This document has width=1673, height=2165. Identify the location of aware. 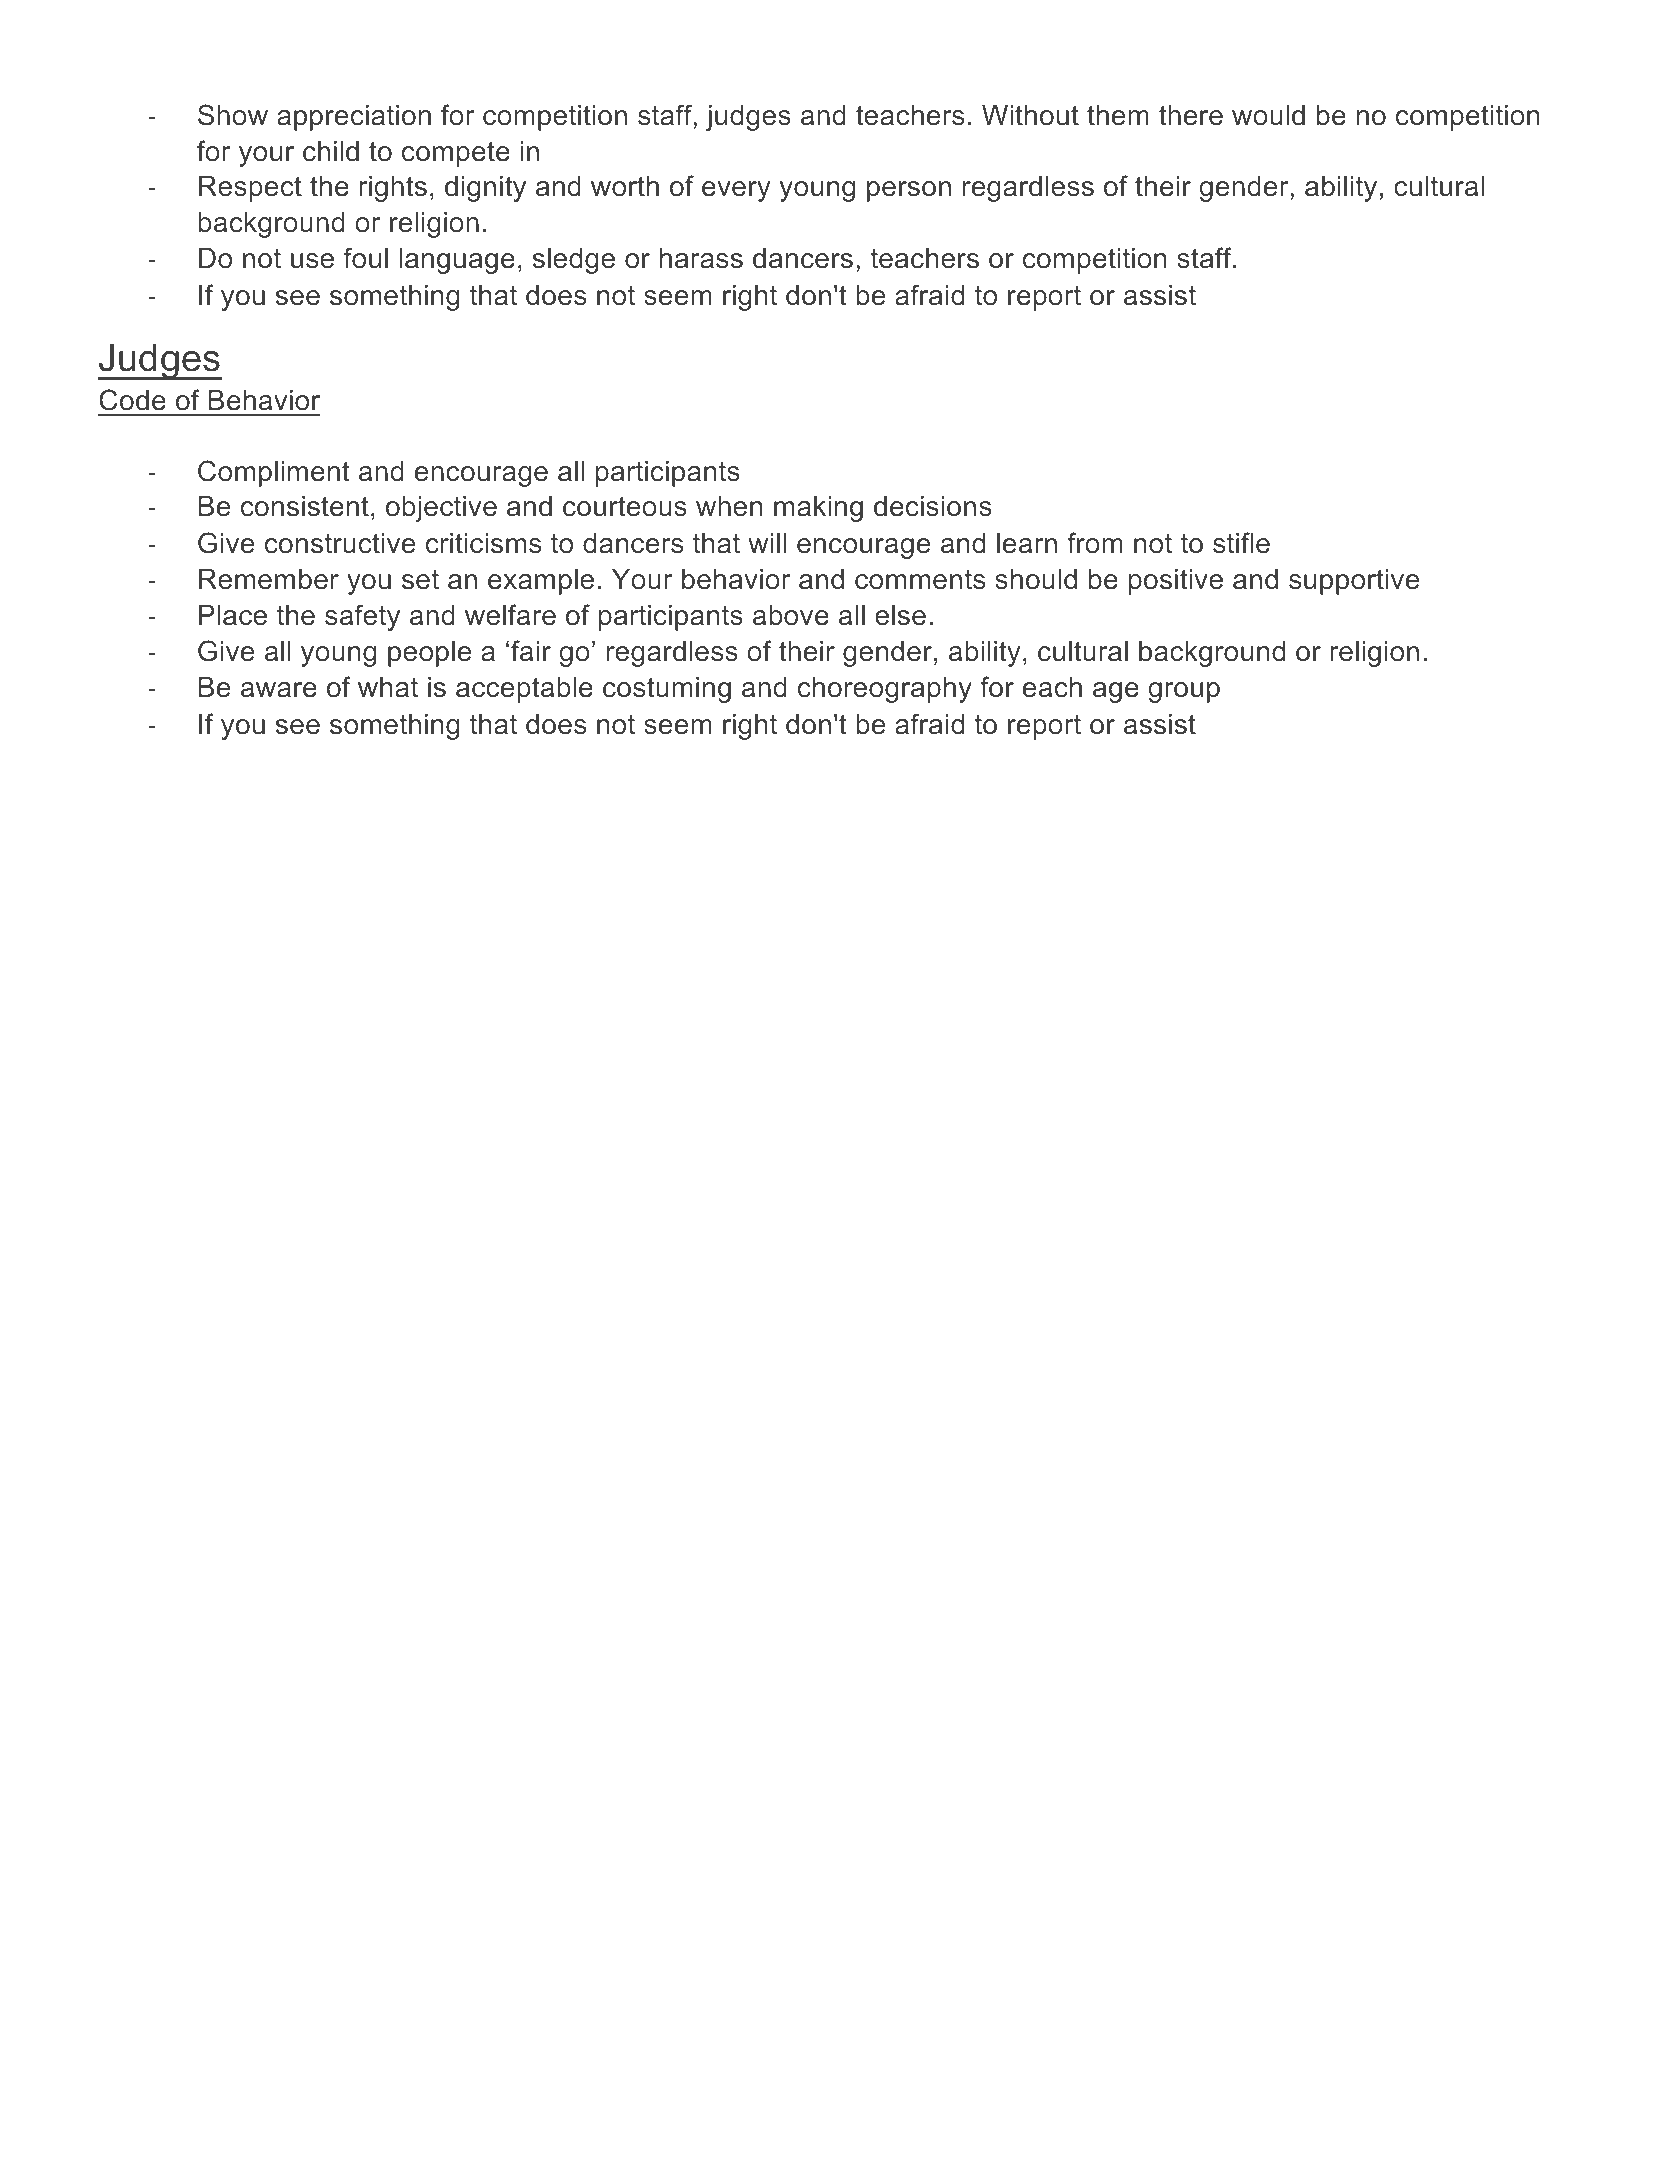
(279, 690).
